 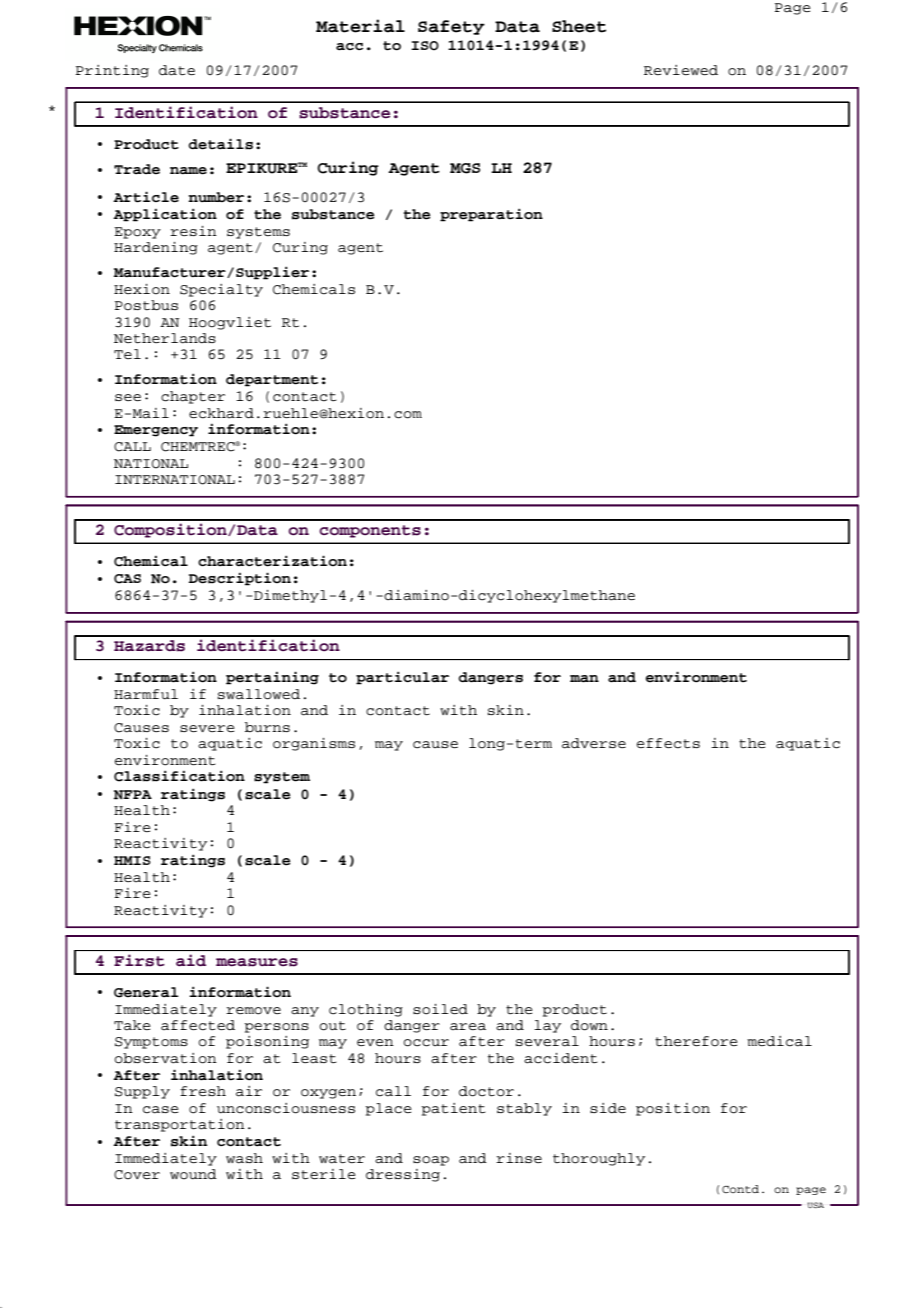 What do you see at coordinates (431, 1161) in the image?
I see `soap` at bounding box center [431, 1161].
